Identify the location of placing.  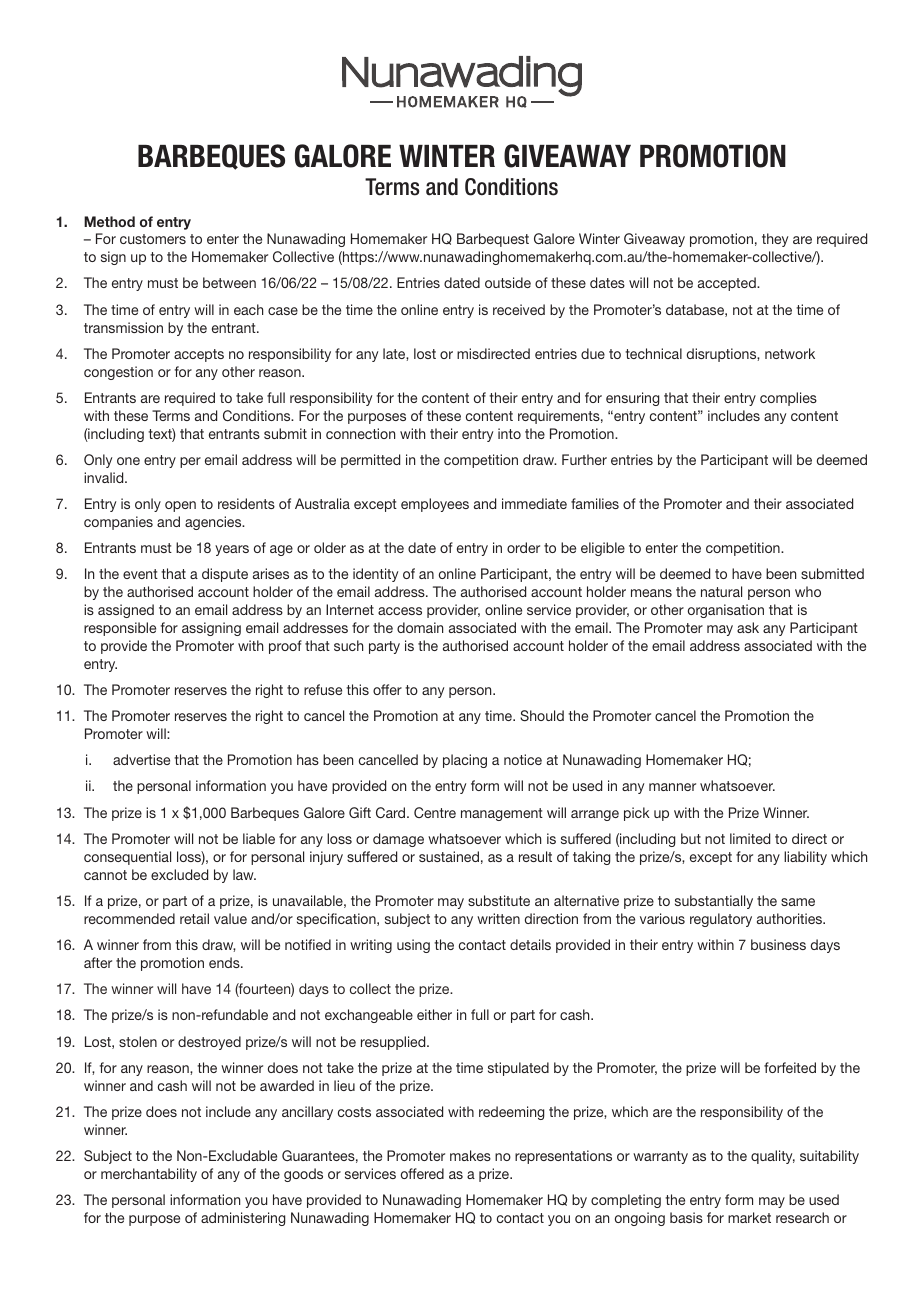
(465, 761).
